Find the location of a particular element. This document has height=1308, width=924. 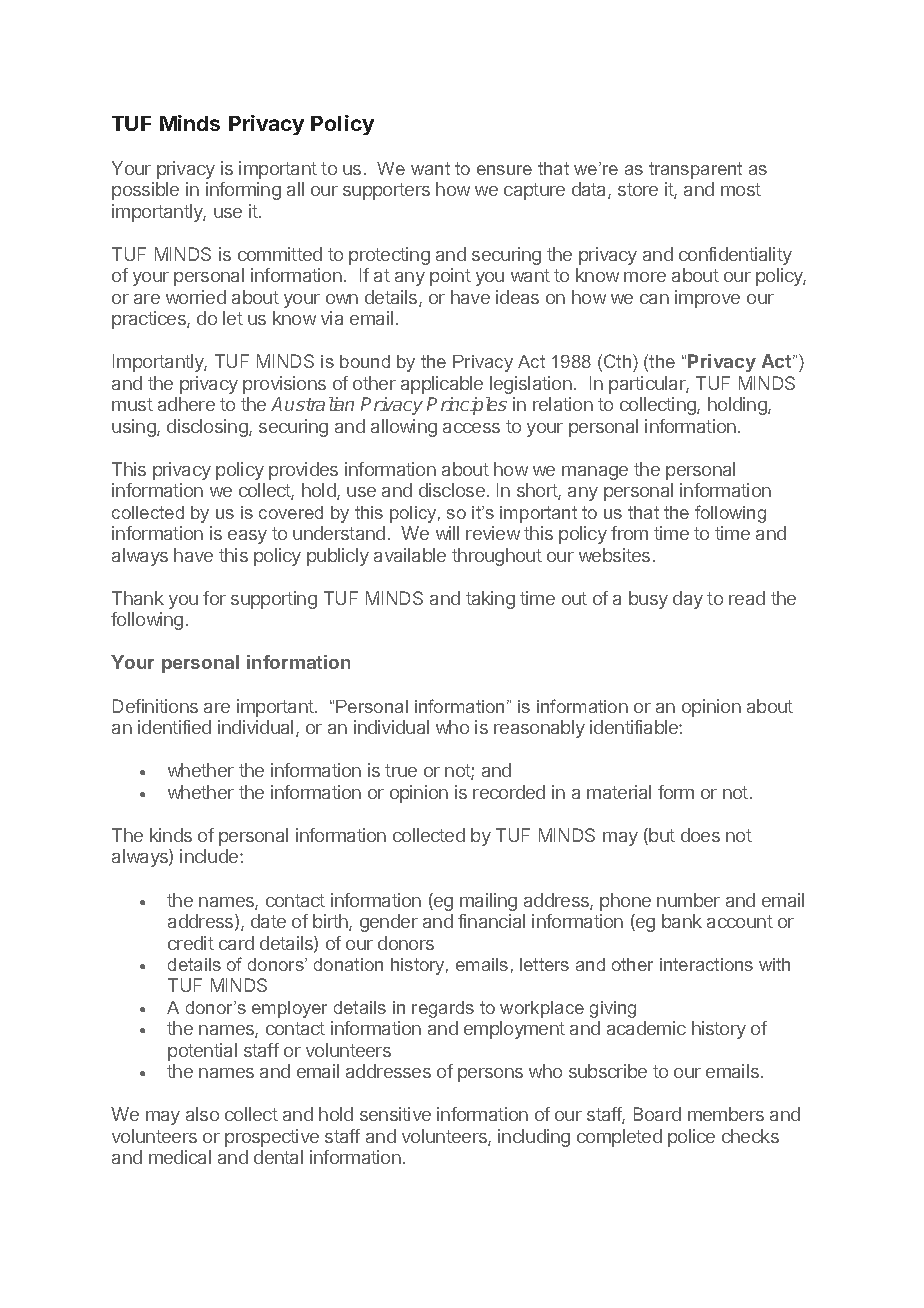

possible is located at coordinates (145, 191).
